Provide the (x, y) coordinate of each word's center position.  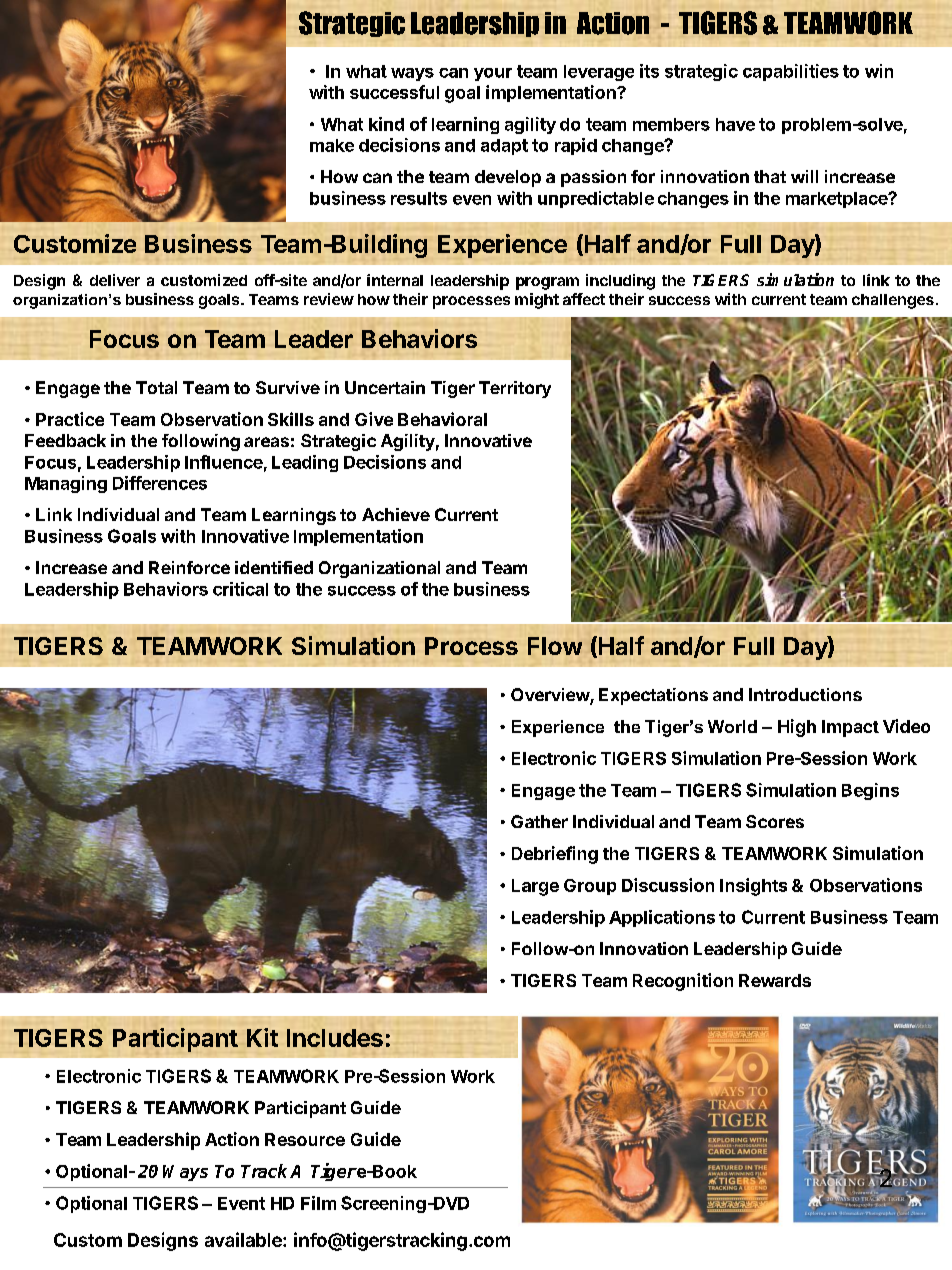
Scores (775, 821)
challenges (893, 301)
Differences (160, 483)
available (244, 1239)
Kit (262, 1037)
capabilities (791, 72)
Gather (539, 821)
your (493, 74)
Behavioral (442, 419)
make (332, 145)
